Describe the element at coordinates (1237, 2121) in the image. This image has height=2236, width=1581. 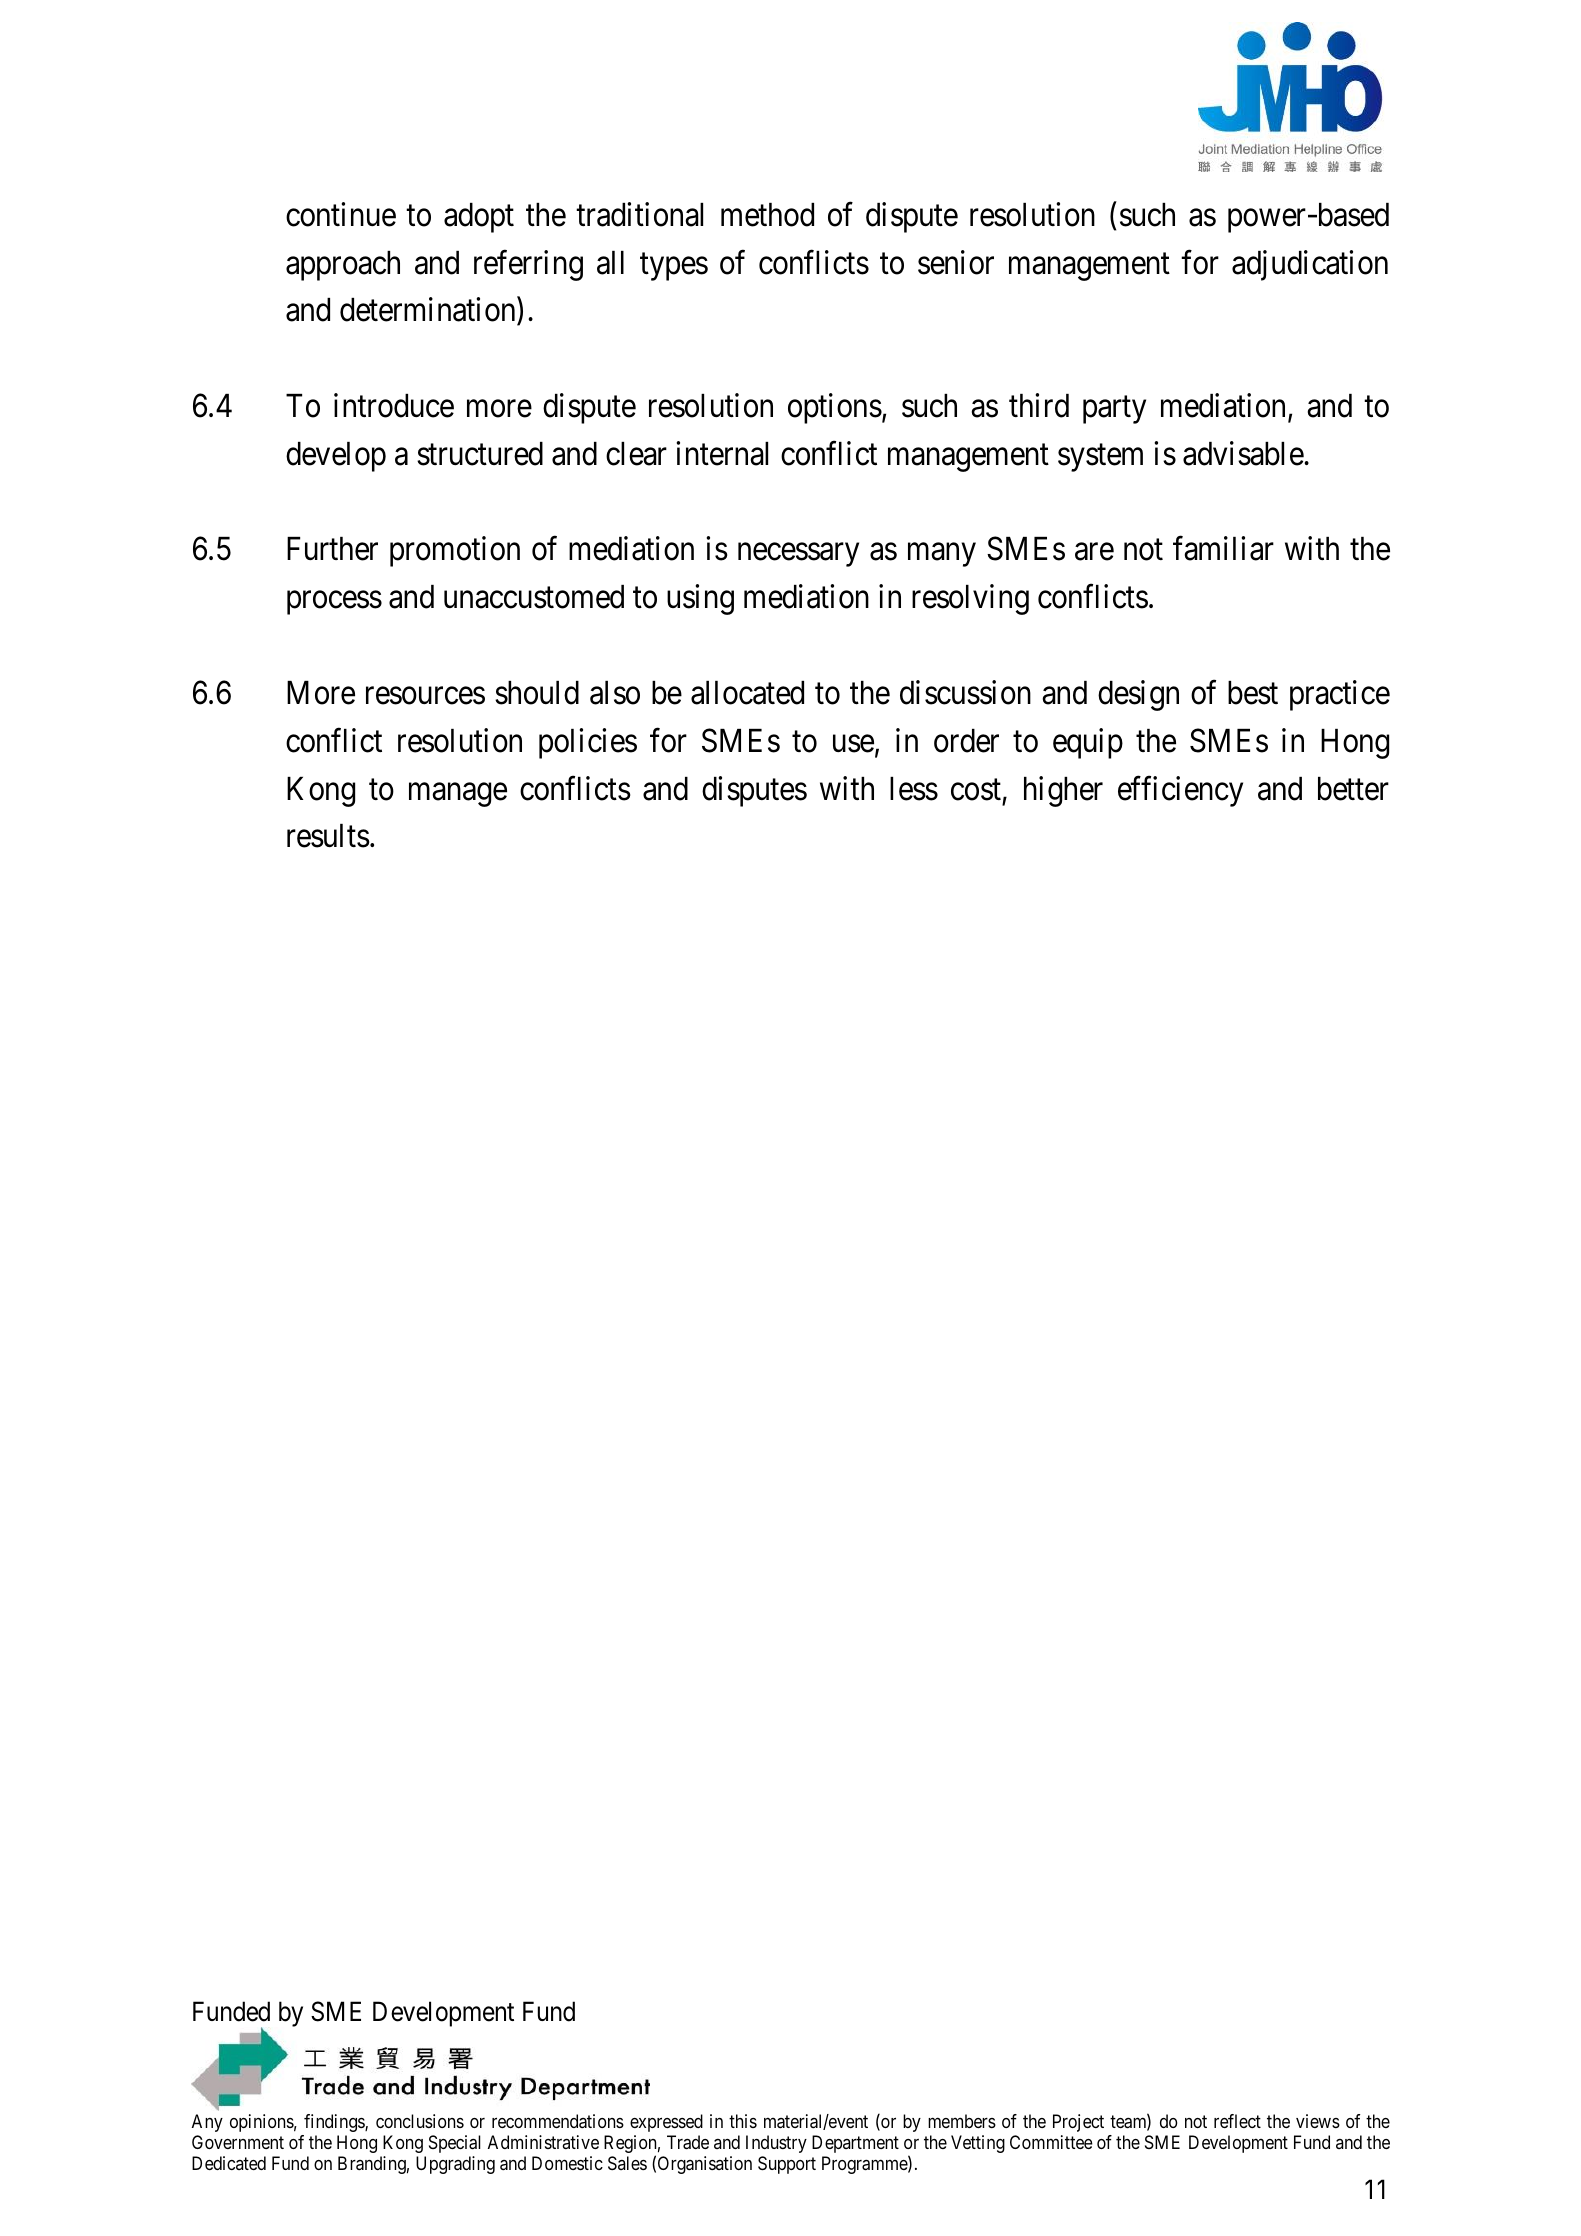
I see `reflect` at that location.
